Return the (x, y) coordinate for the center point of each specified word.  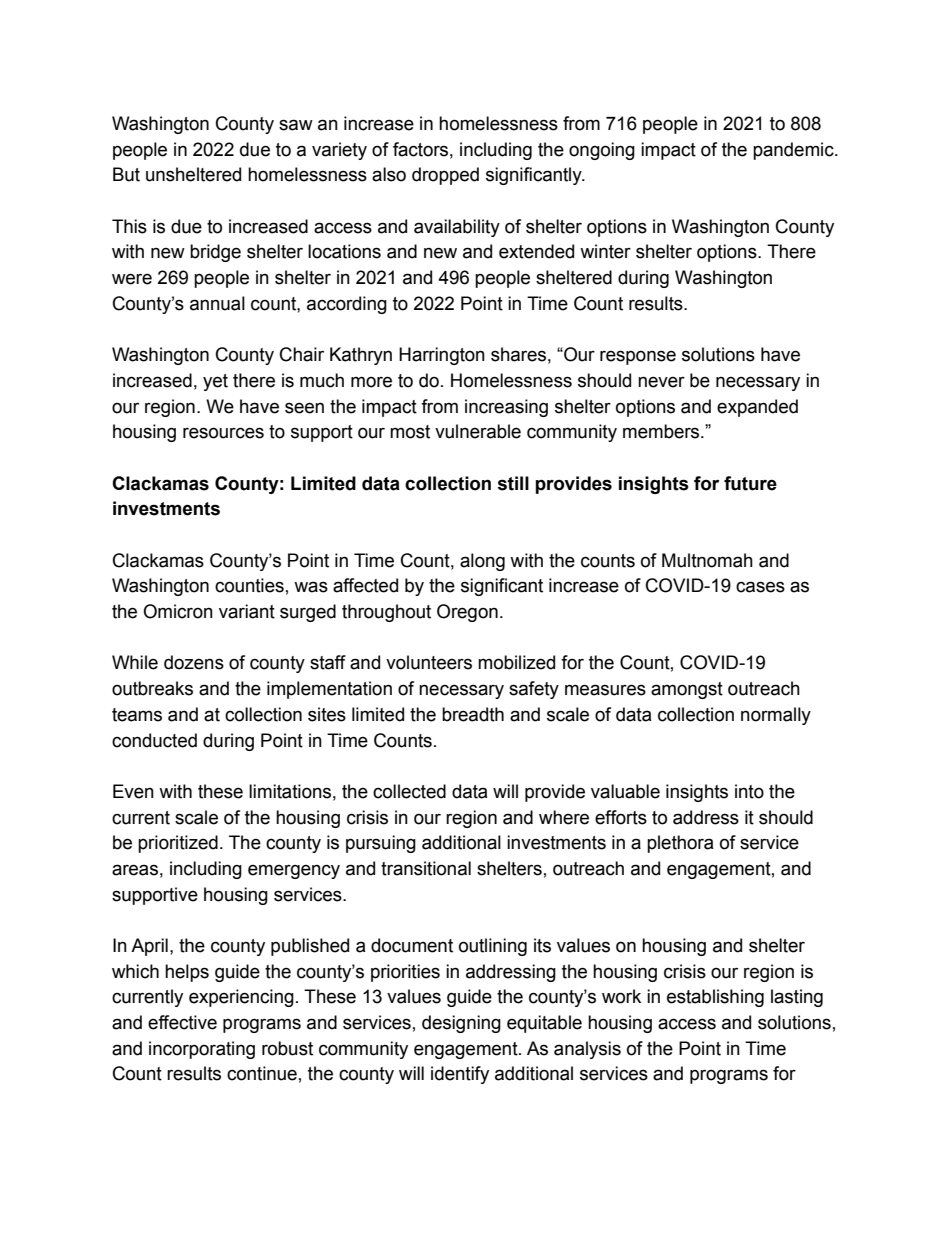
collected (409, 791)
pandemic (794, 151)
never (661, 382)
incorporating (202, 1050)
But (126, 174)
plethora (680, 844)
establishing (715, 998)
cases (760, 587)
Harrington (442, 356)
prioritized (178, 844)
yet (215, 382)
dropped (445, 176)
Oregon (467, 613)
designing (461, 1024)
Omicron (178, 611)
